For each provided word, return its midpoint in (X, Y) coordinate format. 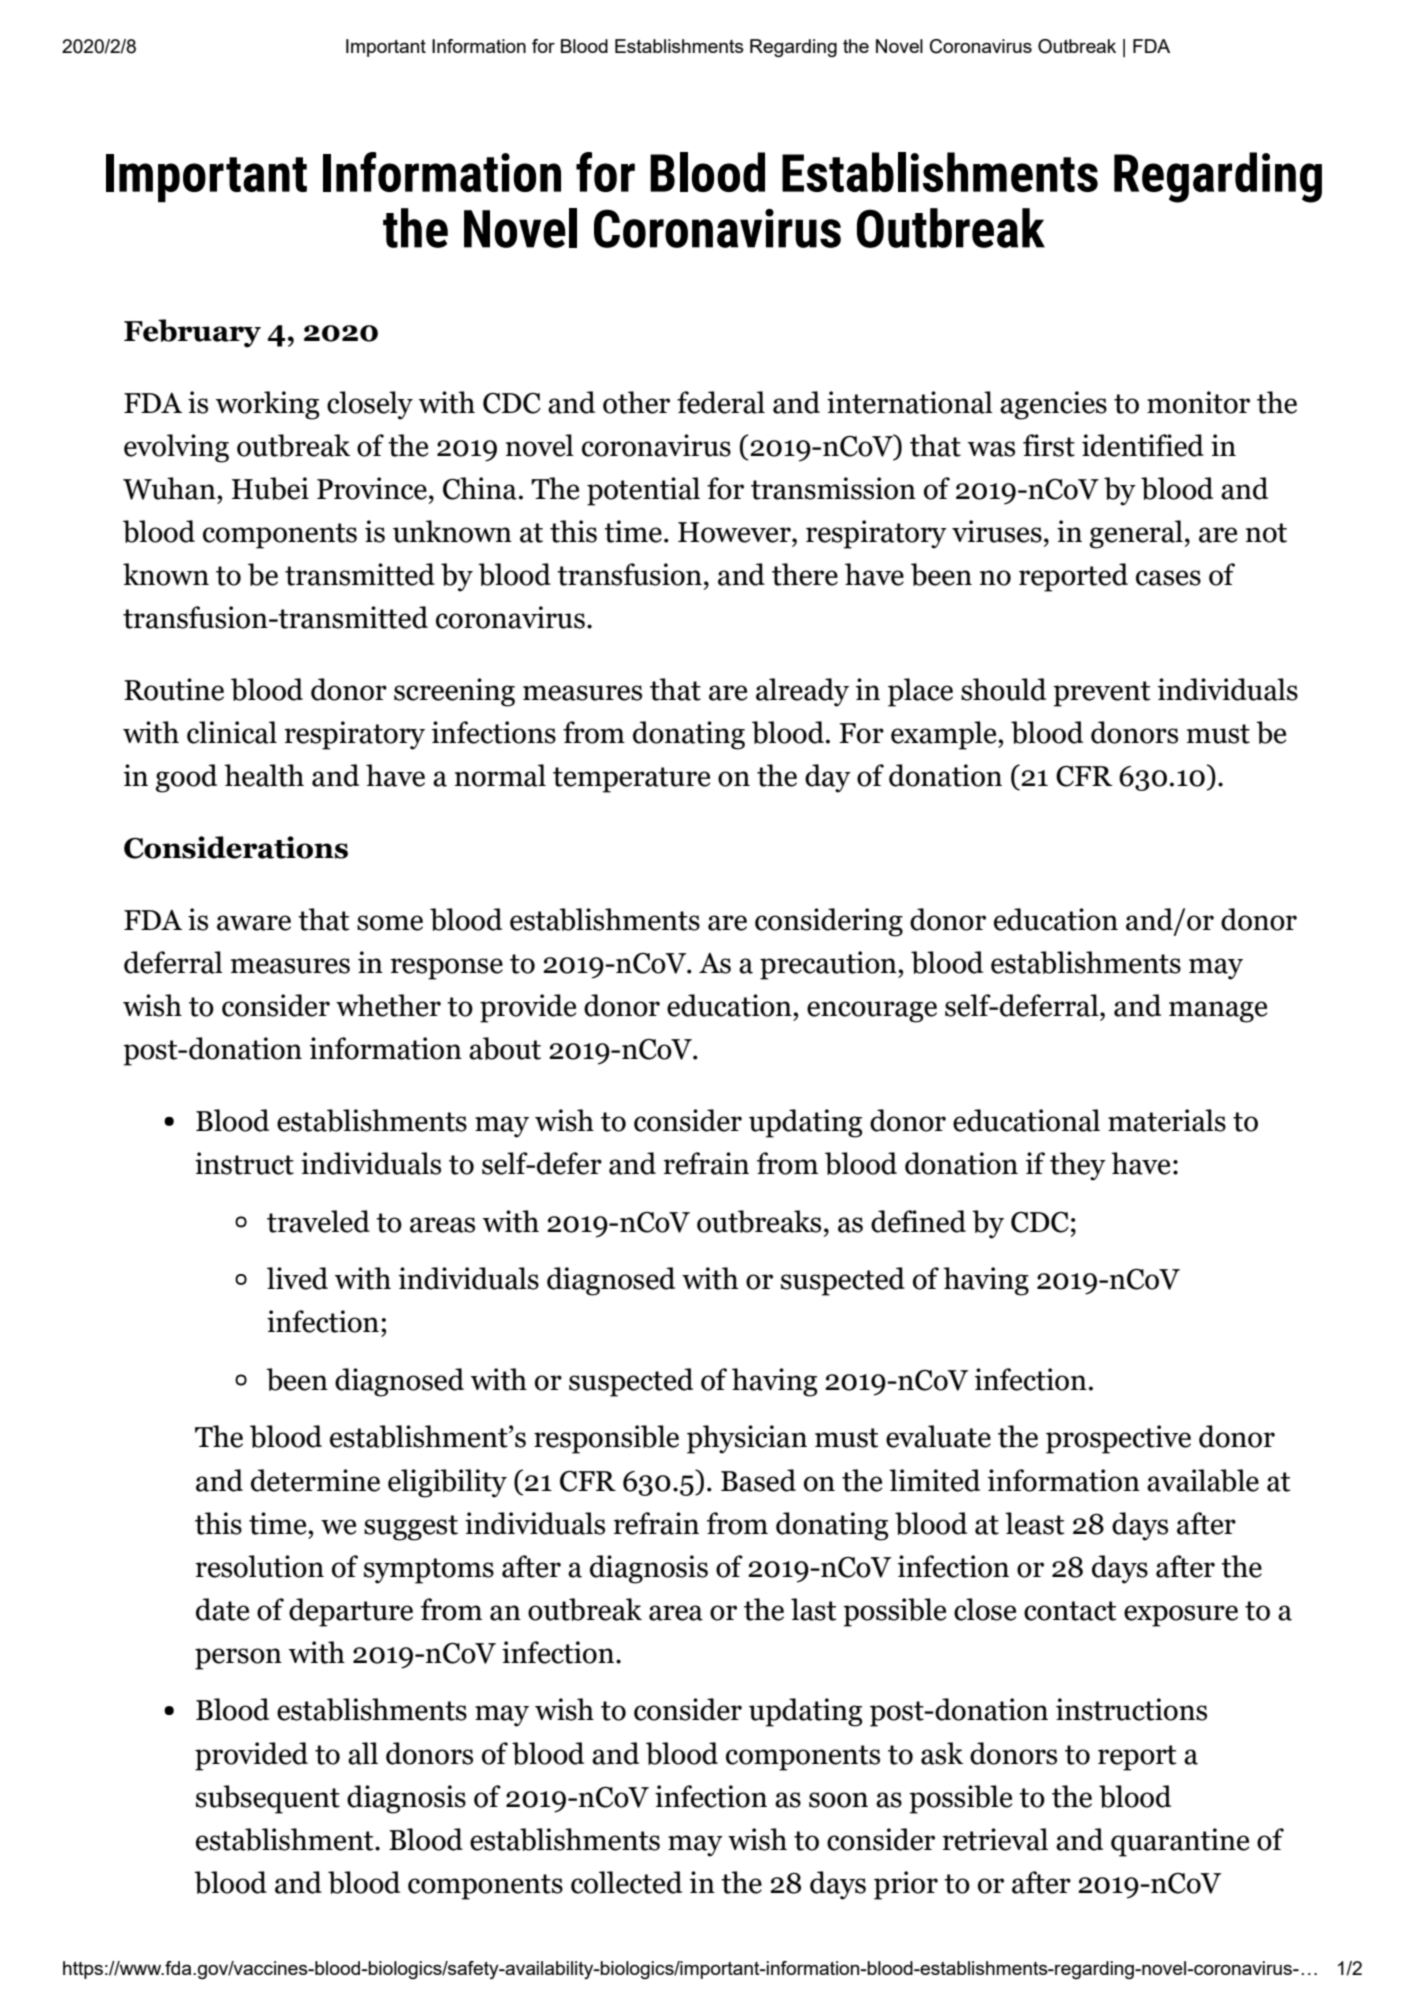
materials (1167, 1120)
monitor (1198, 402)
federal (721, 402)
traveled (318, 1221)
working (267, 405)
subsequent (268, 1799)
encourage (872, 1012)
